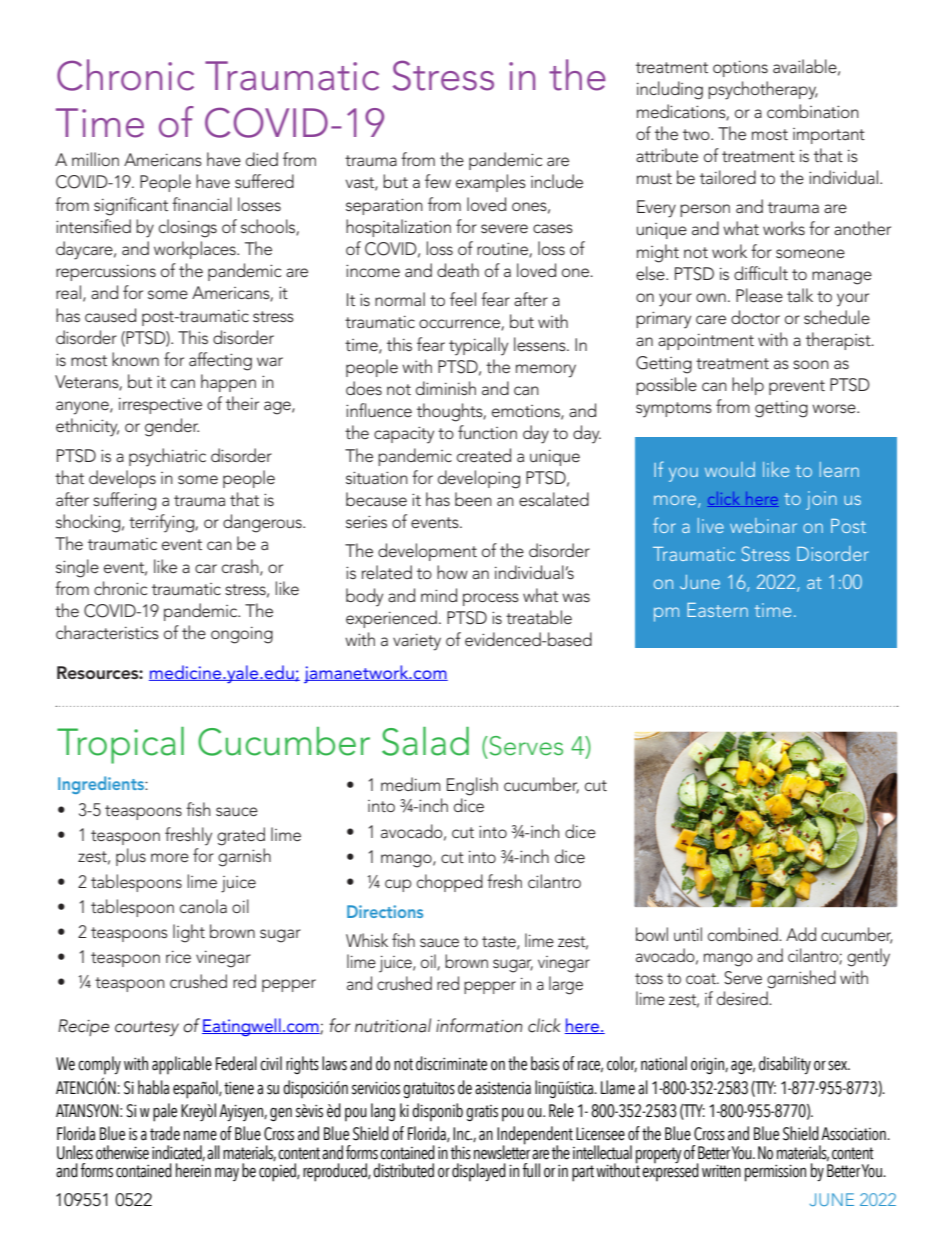  What do you see at coordinates (763, 90) in the screenshot?
I see `psychotherapy` at bounding box center [763, 90].
